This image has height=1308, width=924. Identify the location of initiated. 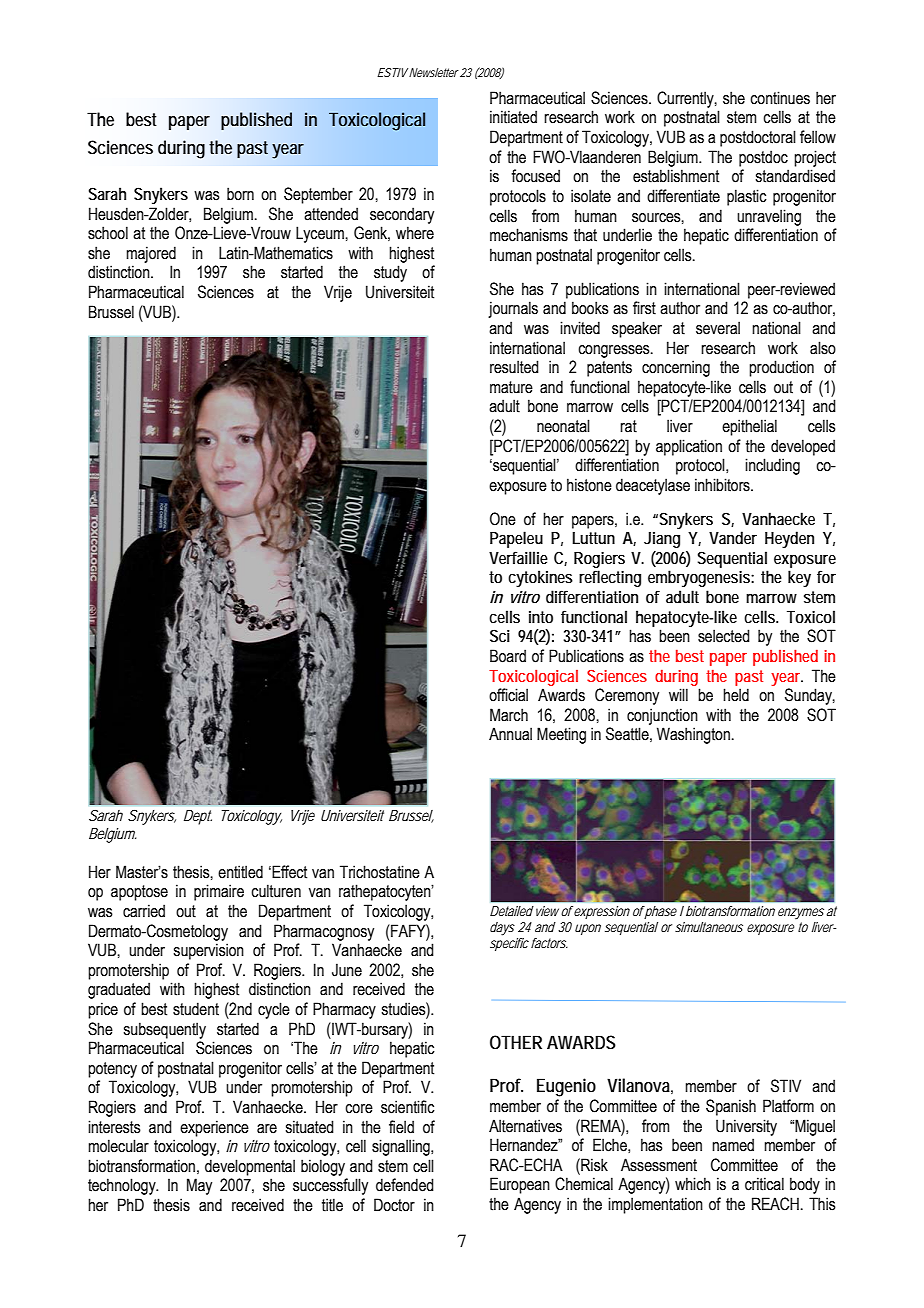
(513, 117).
